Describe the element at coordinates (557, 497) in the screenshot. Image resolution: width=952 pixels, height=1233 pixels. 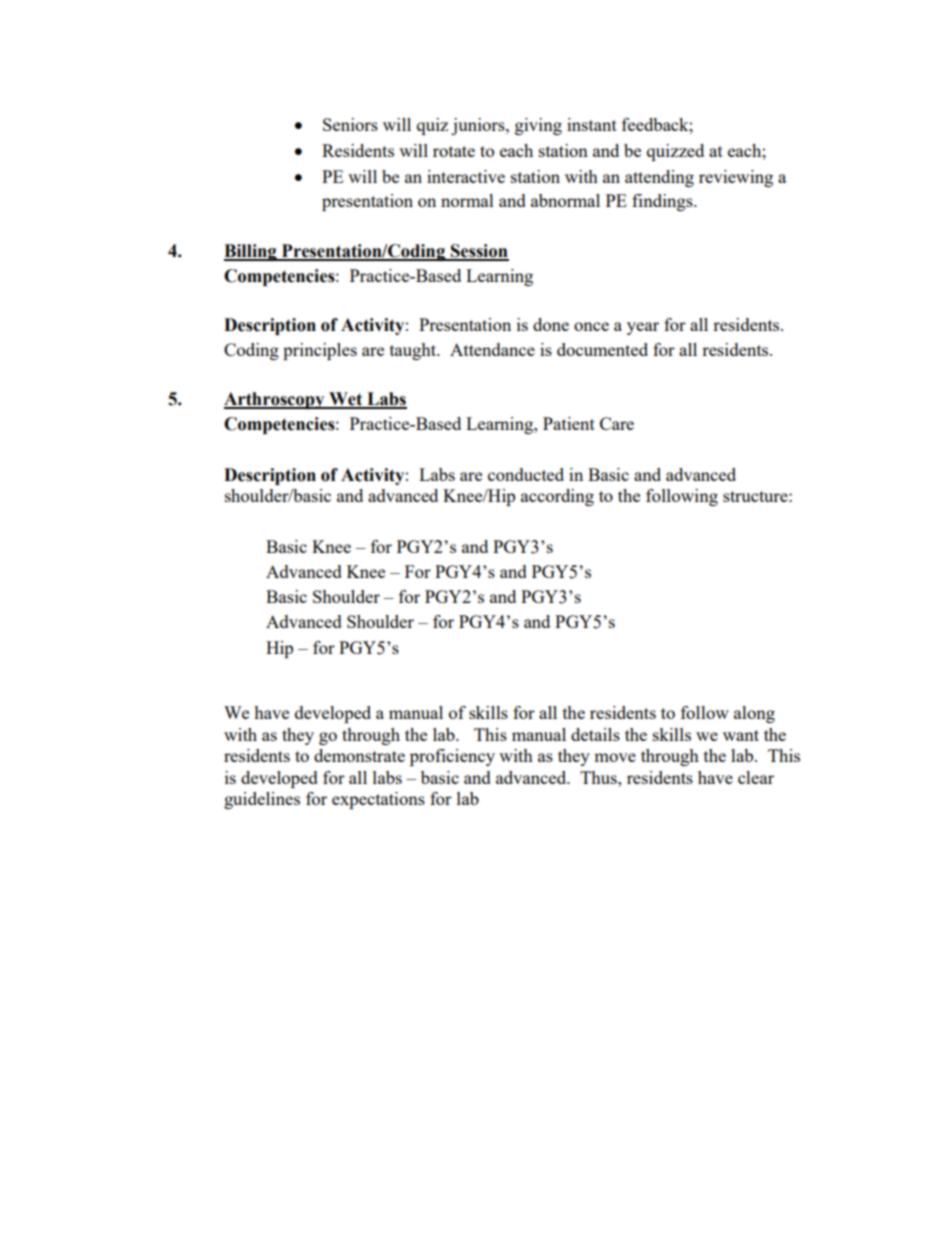
I see `according` at that location.
